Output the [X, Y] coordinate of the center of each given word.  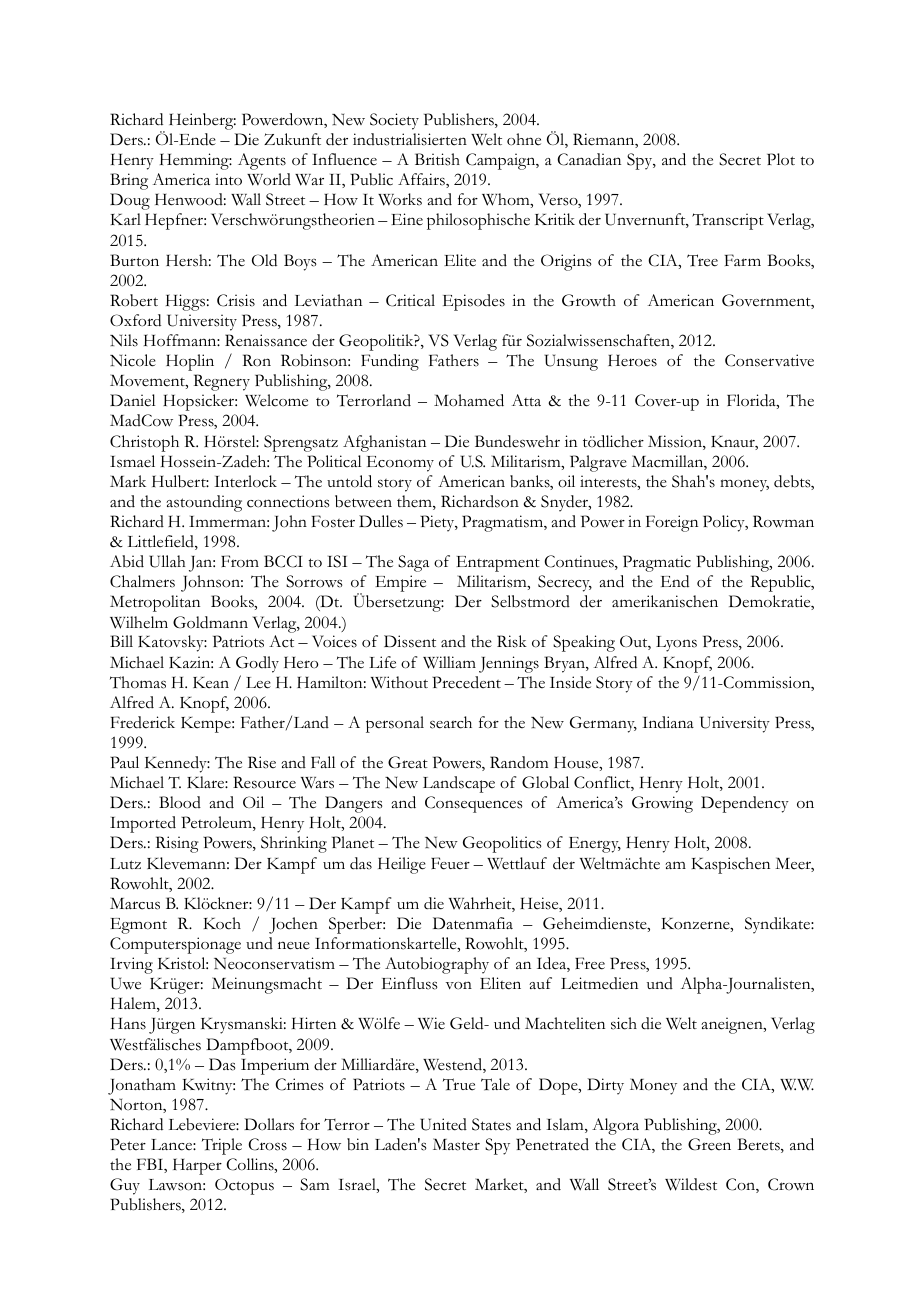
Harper [197, 1166]
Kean [211, 683]
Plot [781, 159]
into [228, 179]
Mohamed [469, 400]
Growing [662, 804]
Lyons [676, 644]
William [449, 662]
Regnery [222, 382]
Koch [222, 923]
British [437, 159]
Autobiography [437, 965]
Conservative [769, 360]
